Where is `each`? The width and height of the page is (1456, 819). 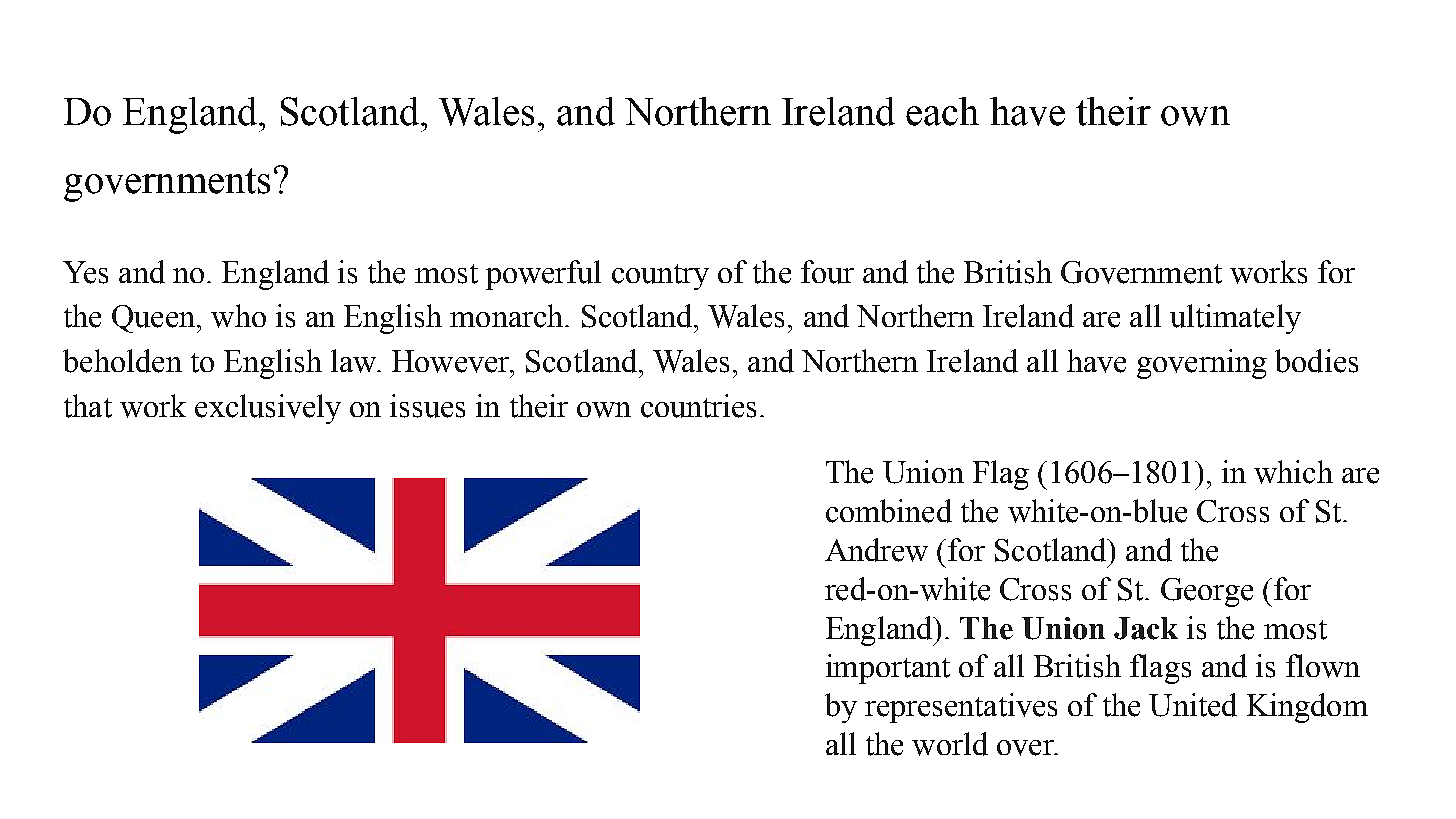
each is located at coordinates (942, 111).
